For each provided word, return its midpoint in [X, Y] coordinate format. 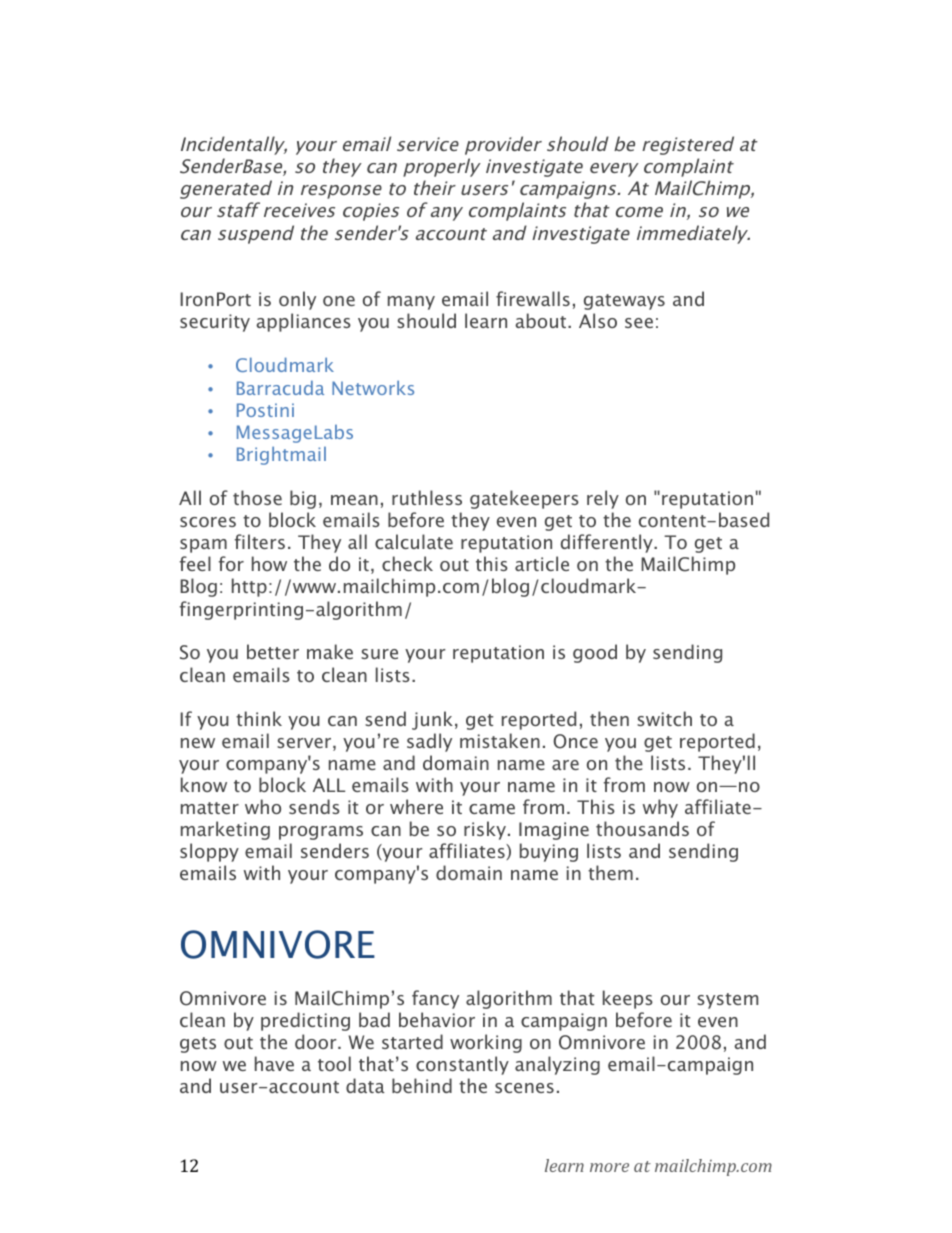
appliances [303, 322]
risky [486, 830]
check [407, 563]
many [411, 303]
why [660, 808]
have [274, 1063]
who [263, 806]
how [269, 563]
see [639, 323]
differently [608, 543]
